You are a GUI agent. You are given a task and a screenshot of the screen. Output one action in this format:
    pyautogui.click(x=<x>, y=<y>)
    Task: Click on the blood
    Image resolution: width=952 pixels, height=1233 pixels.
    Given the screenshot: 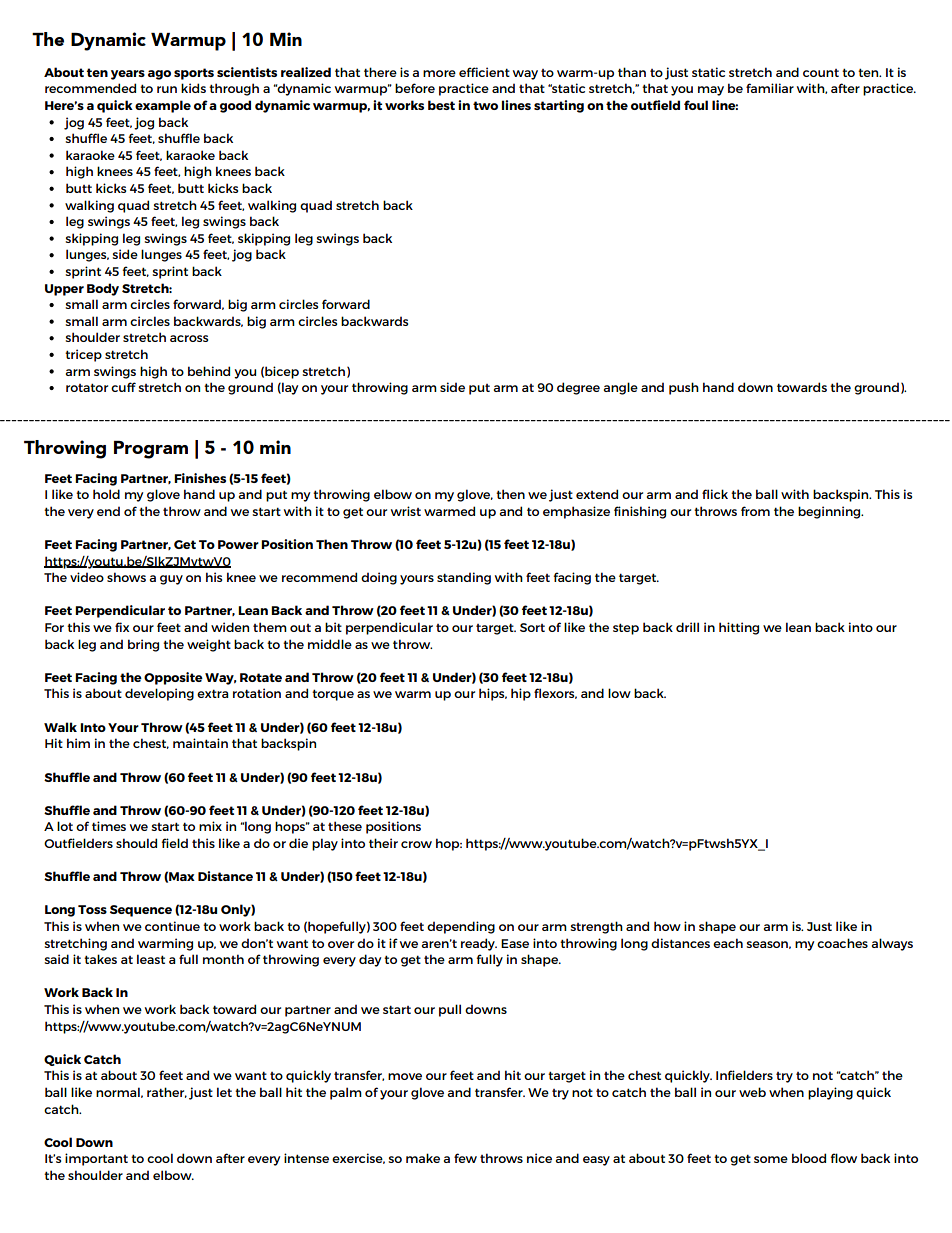 What is the action you would take?
    pyautogui.click(x=809, y=1158)
